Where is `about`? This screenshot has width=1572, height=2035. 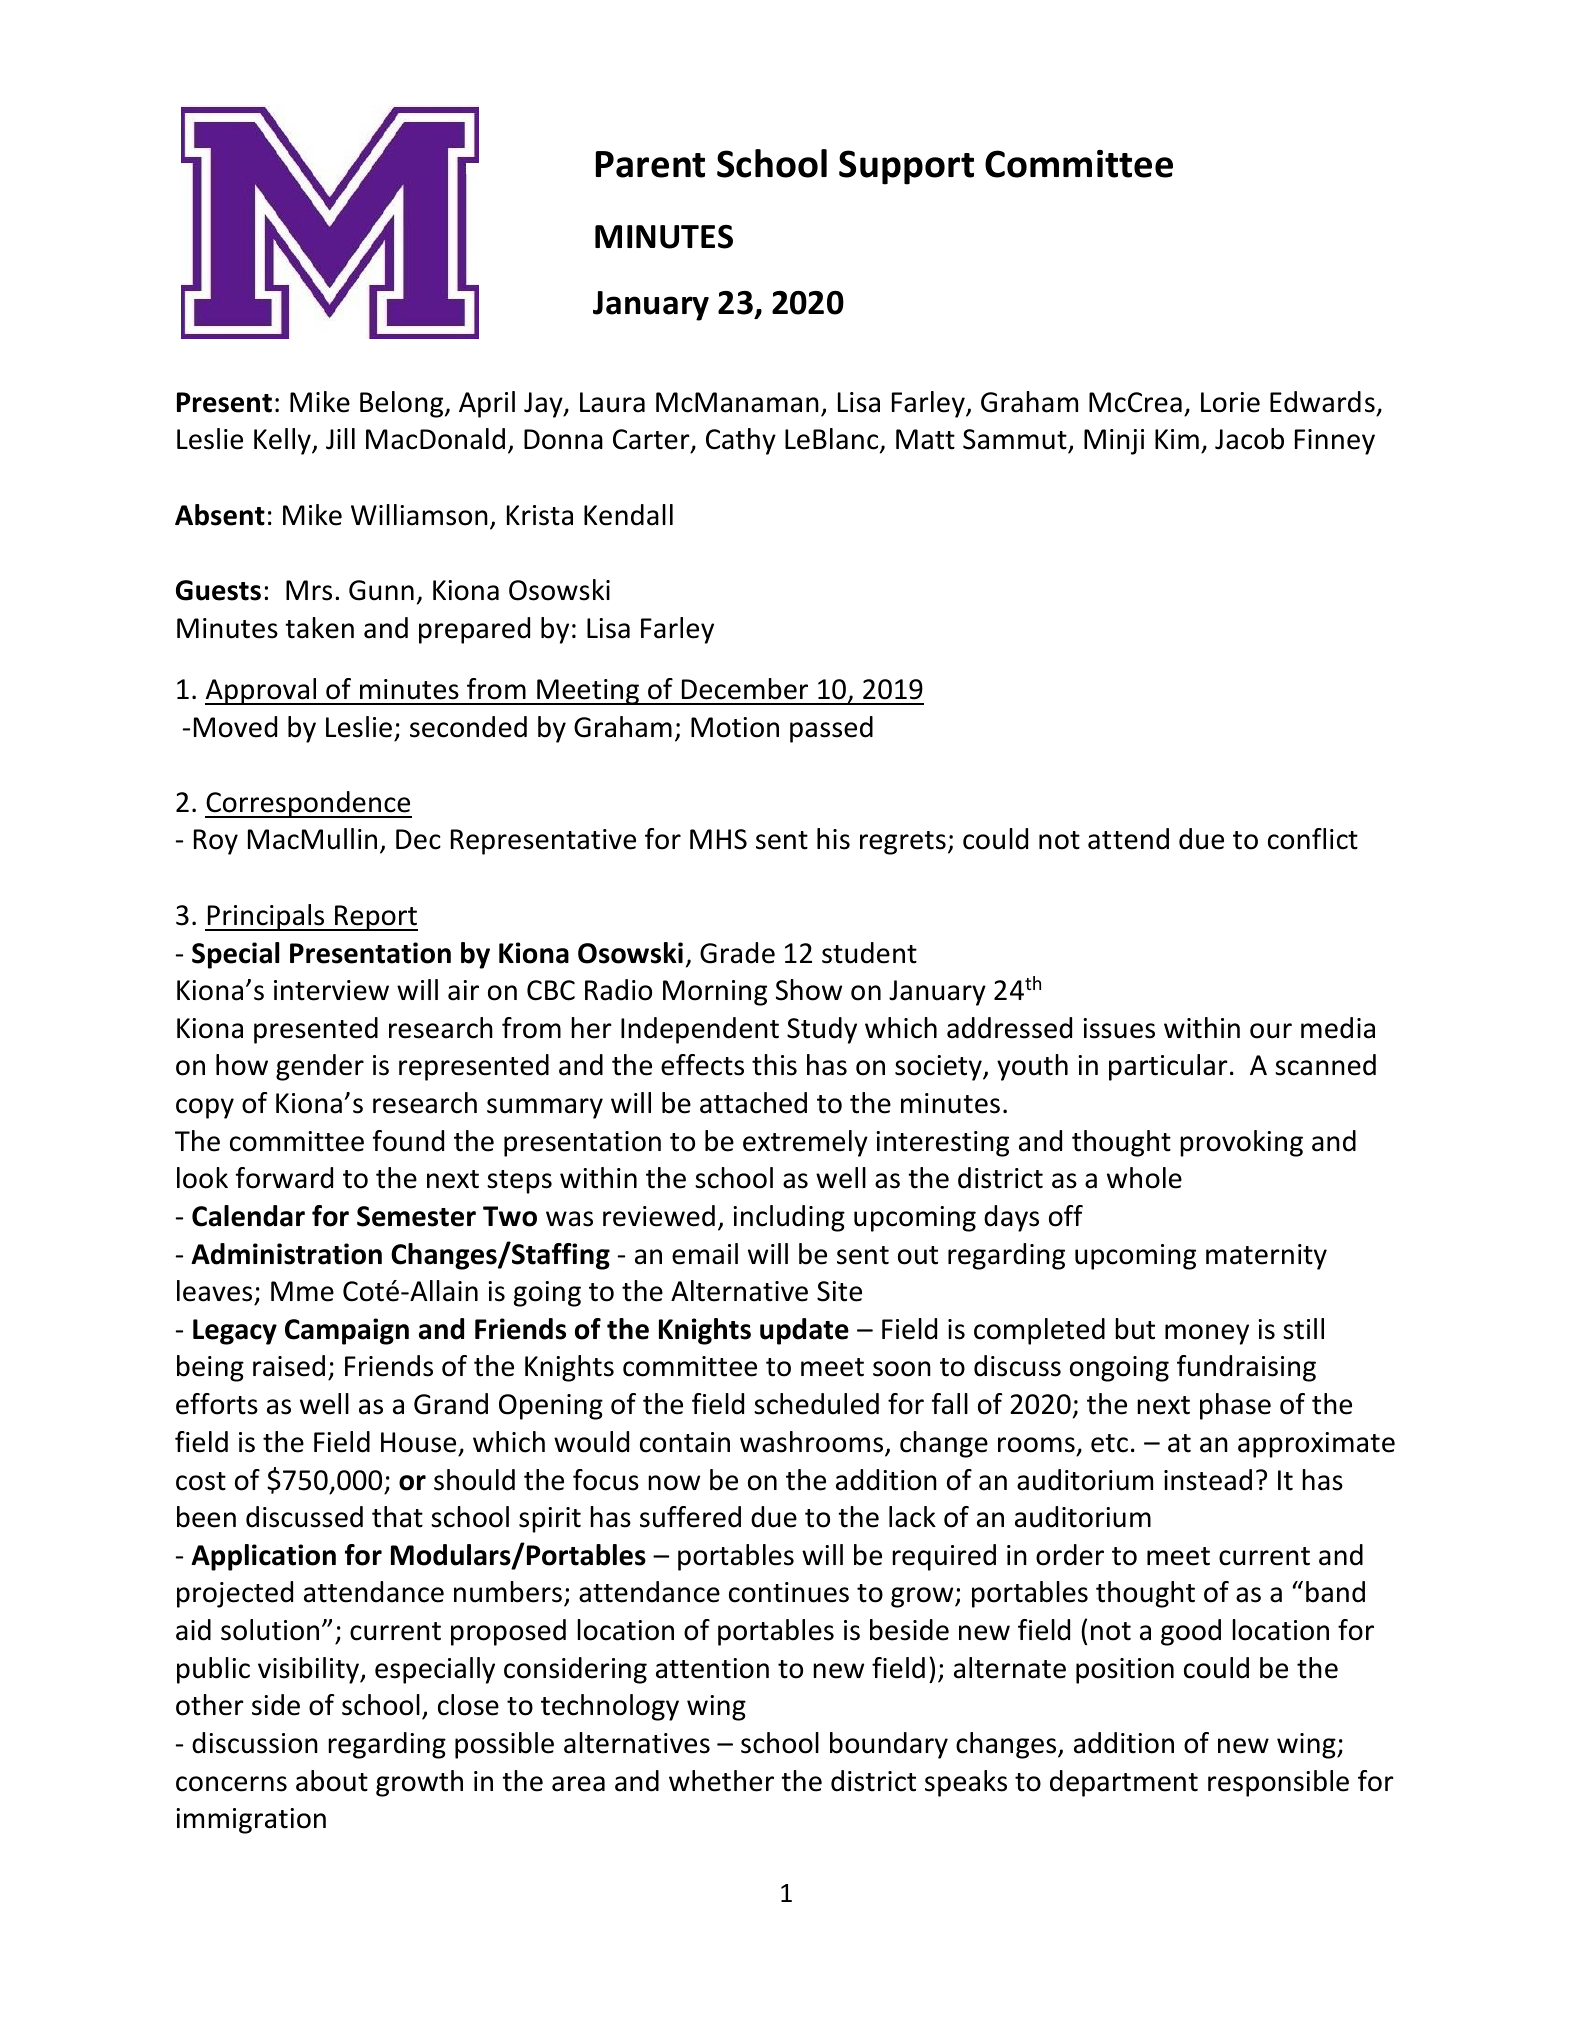 about is located at coordinates (332, 1781).
